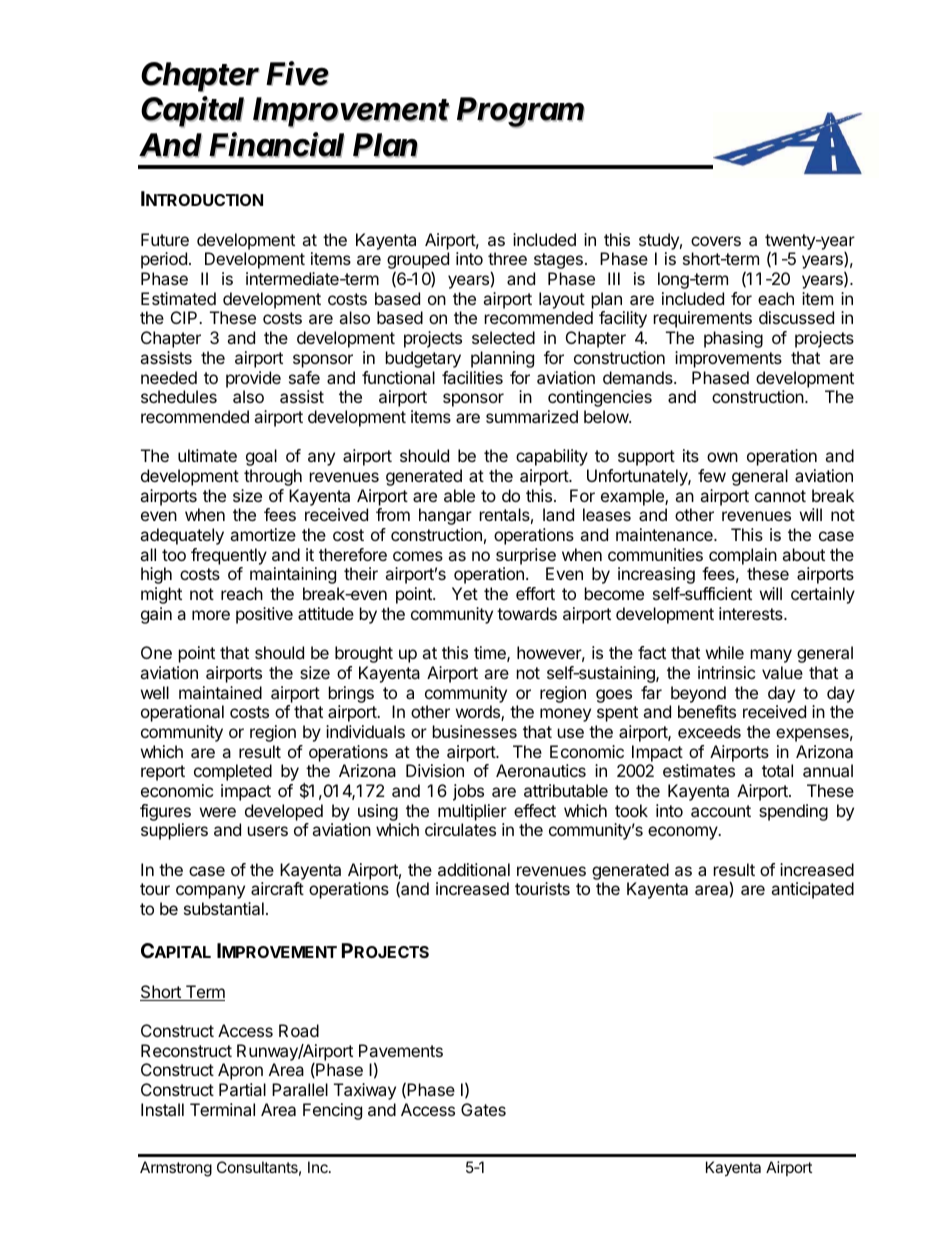 The height and width of the screenshot is (1233, 952). Describe the element at coordinates (164, 260) in the screenshot. I see `period` at that location.
